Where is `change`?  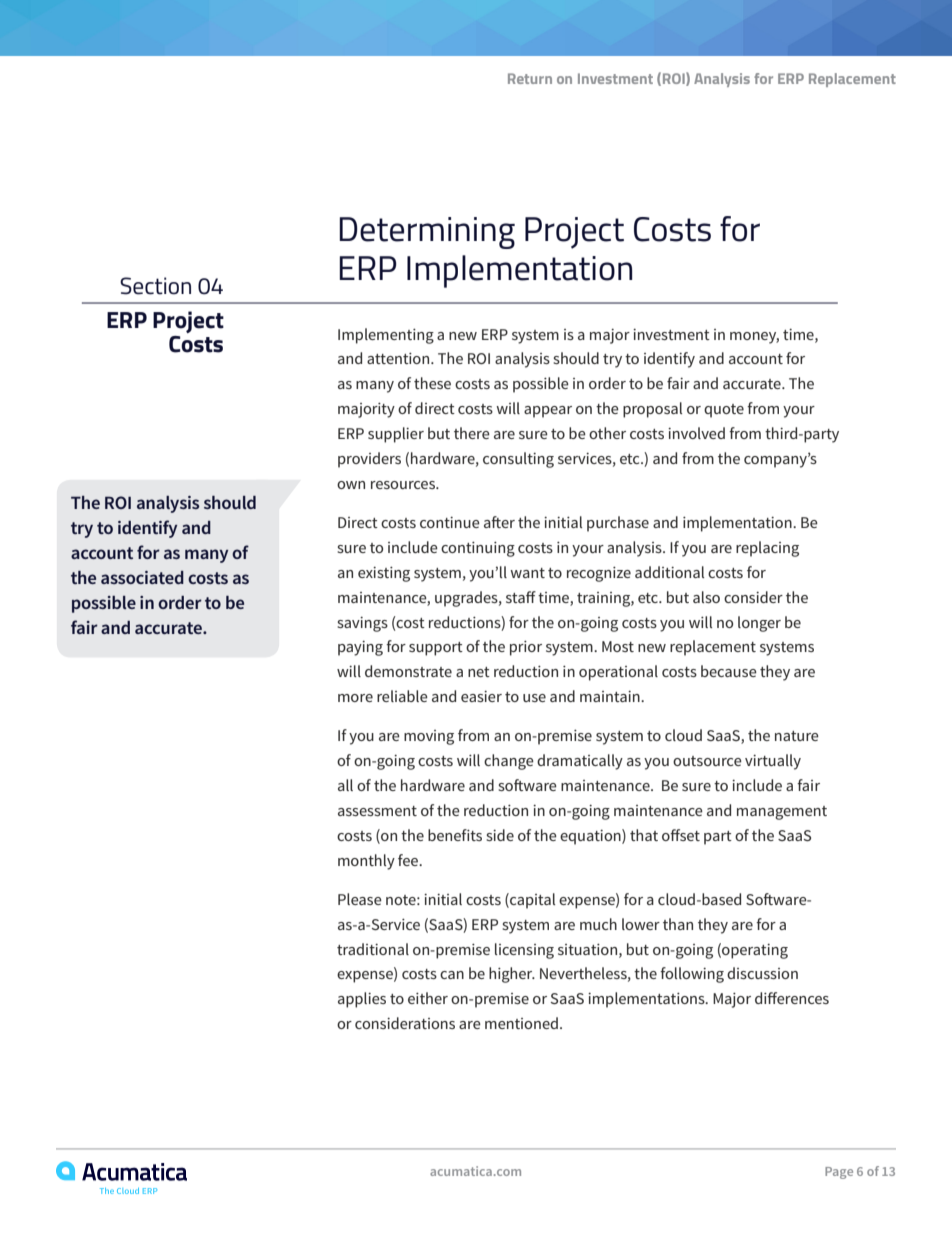
change is located at coordinates (509, 762).
